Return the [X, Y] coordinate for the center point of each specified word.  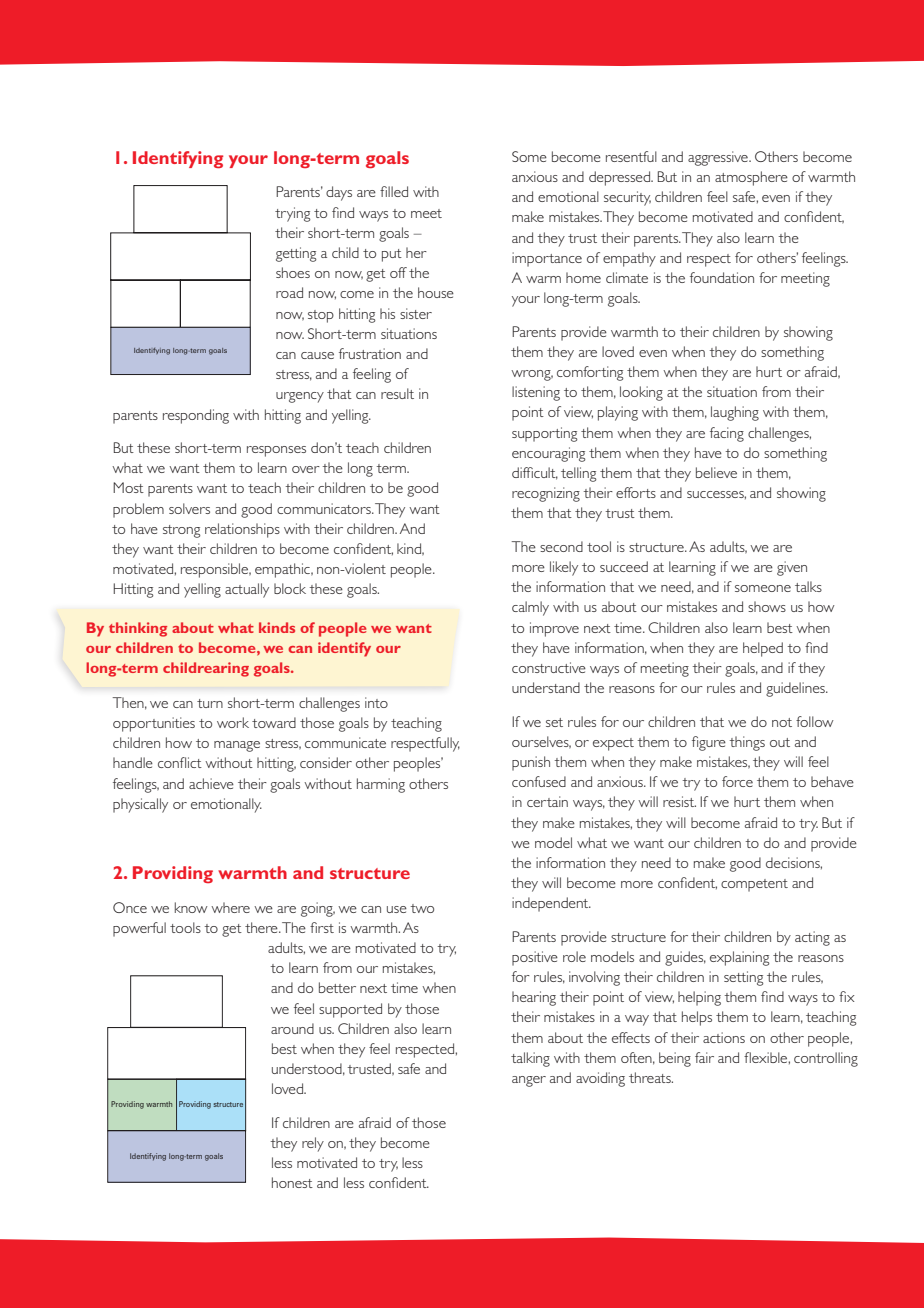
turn [210, 703]
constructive [549, 667]
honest [292, 1182]
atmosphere [751, 178]
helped [763, 649]
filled [394, 191]
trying [292, 214]
